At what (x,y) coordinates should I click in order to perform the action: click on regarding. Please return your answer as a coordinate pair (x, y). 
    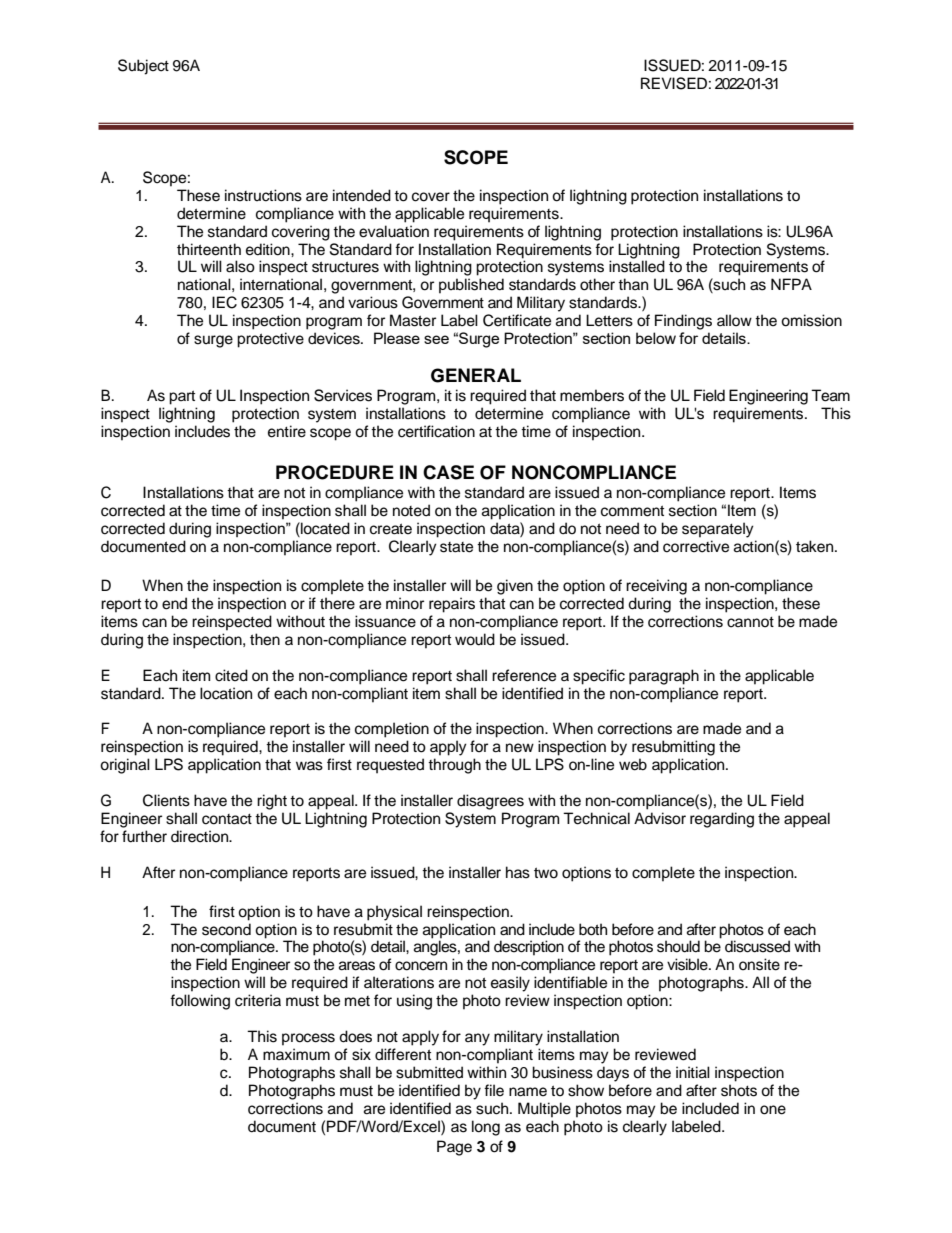
    Looking at the image, I should click on (722, 820).
